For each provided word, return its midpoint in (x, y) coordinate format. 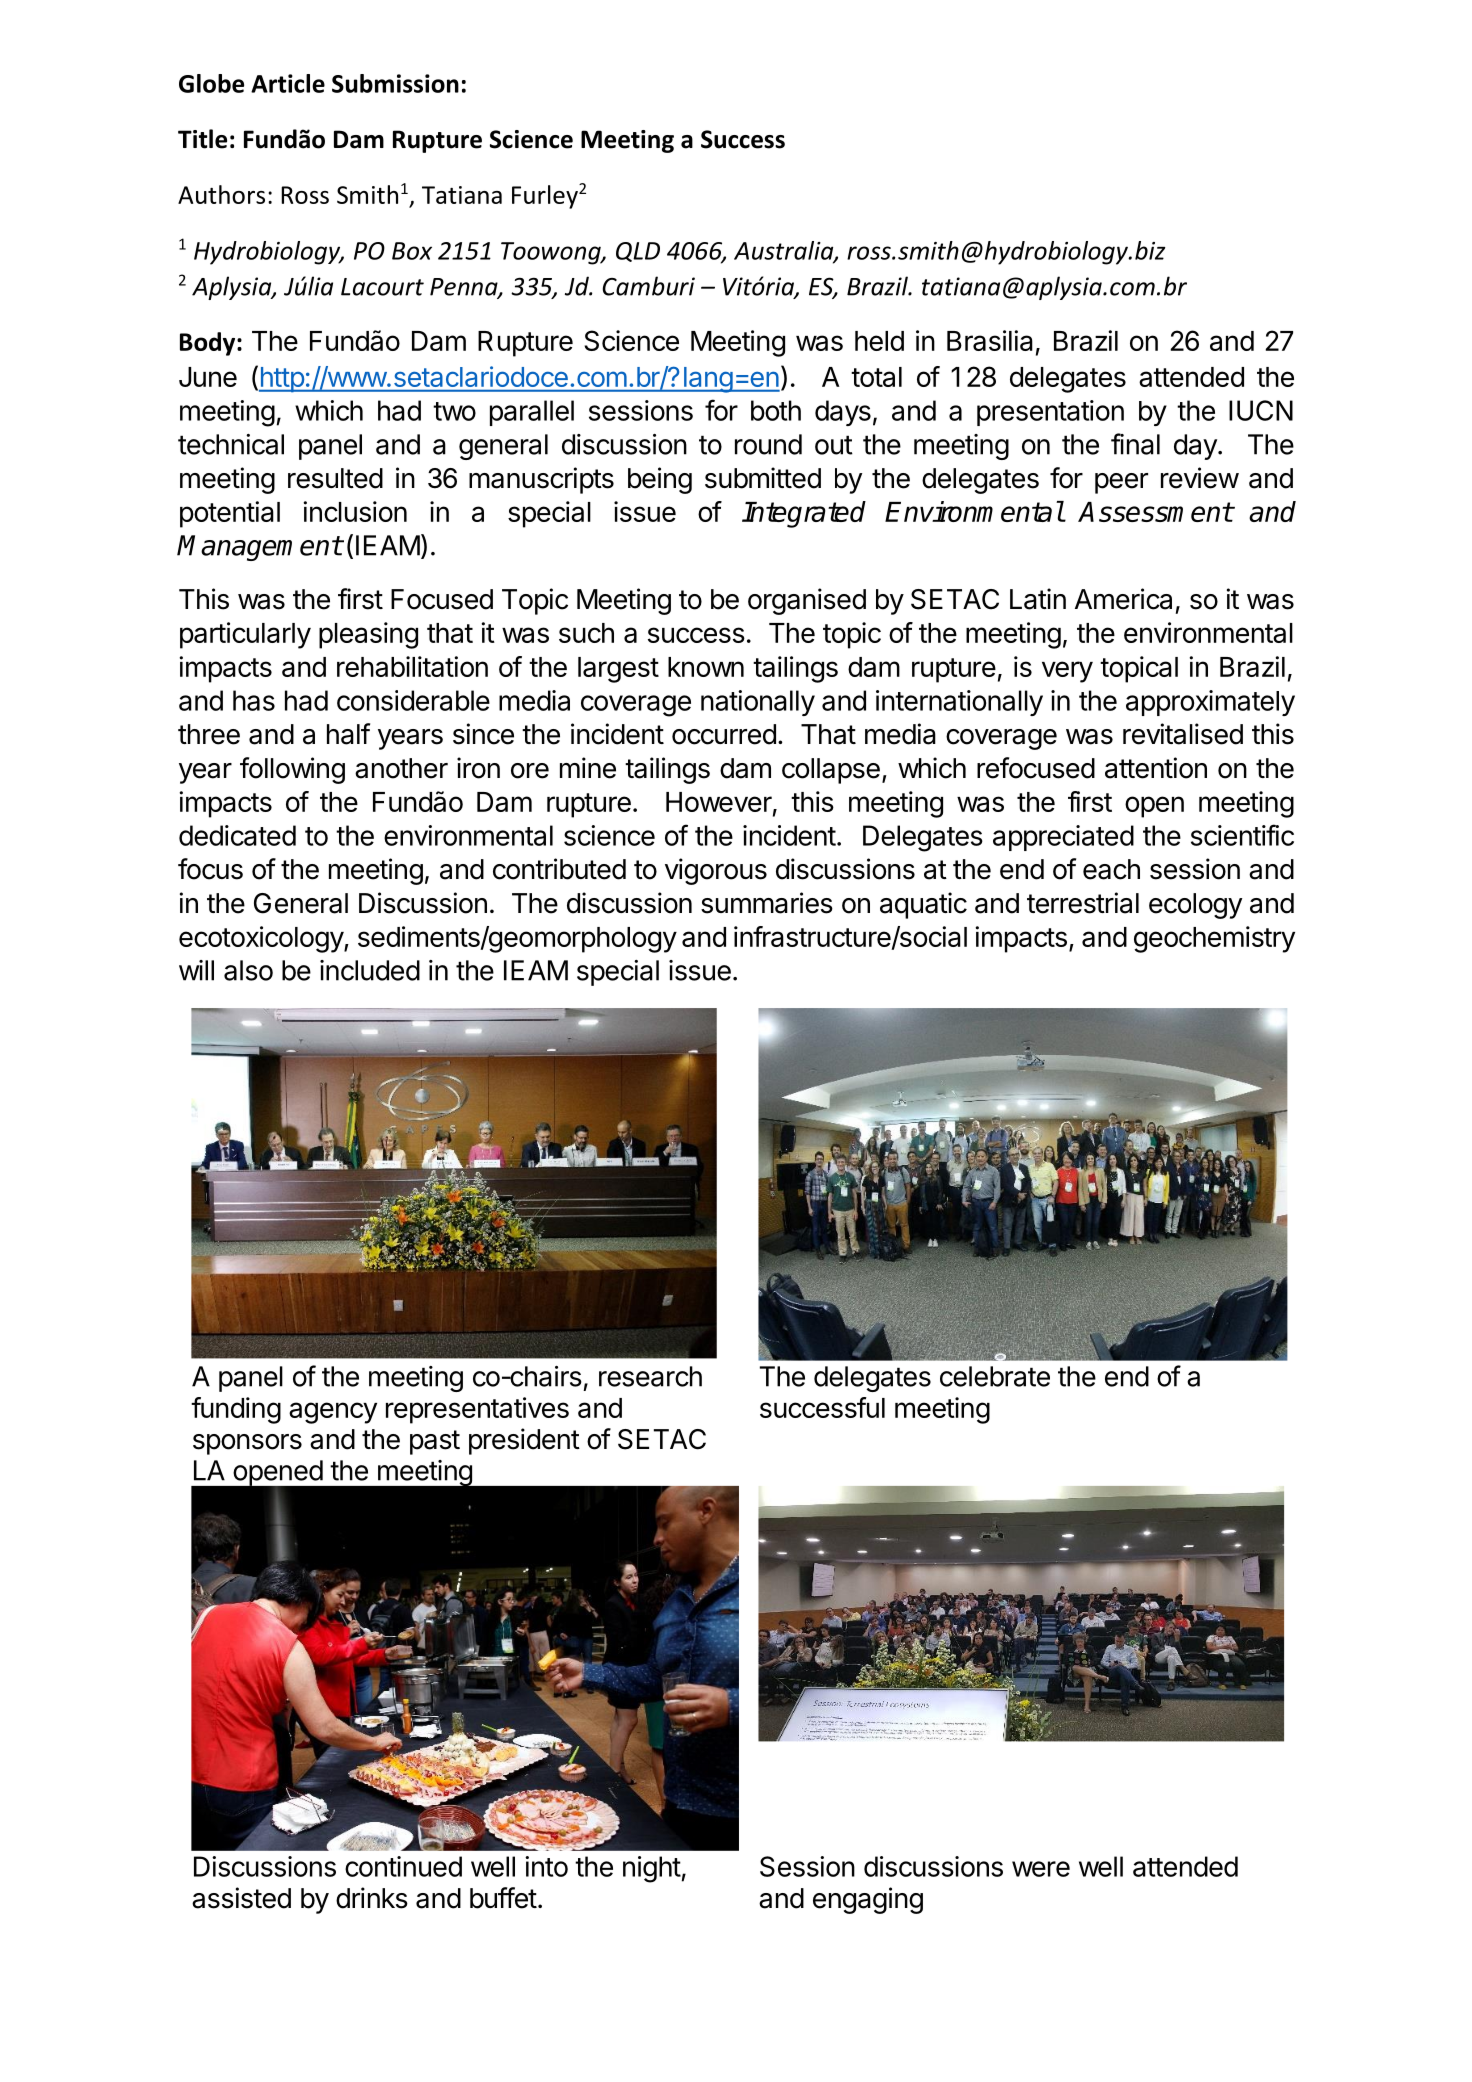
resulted (335, 478)
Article (288, 83)
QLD (638, 252)
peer (1121, 483)
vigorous (716, 871)
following (292, 770)
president (524, 1441)
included (370, 970)
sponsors (247, 1444)
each (1111, 869)
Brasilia (990, 340)
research (650, 1376)
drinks (372, 1898)
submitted (763, 478)
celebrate (995, 1376)
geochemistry (1214, 939)
